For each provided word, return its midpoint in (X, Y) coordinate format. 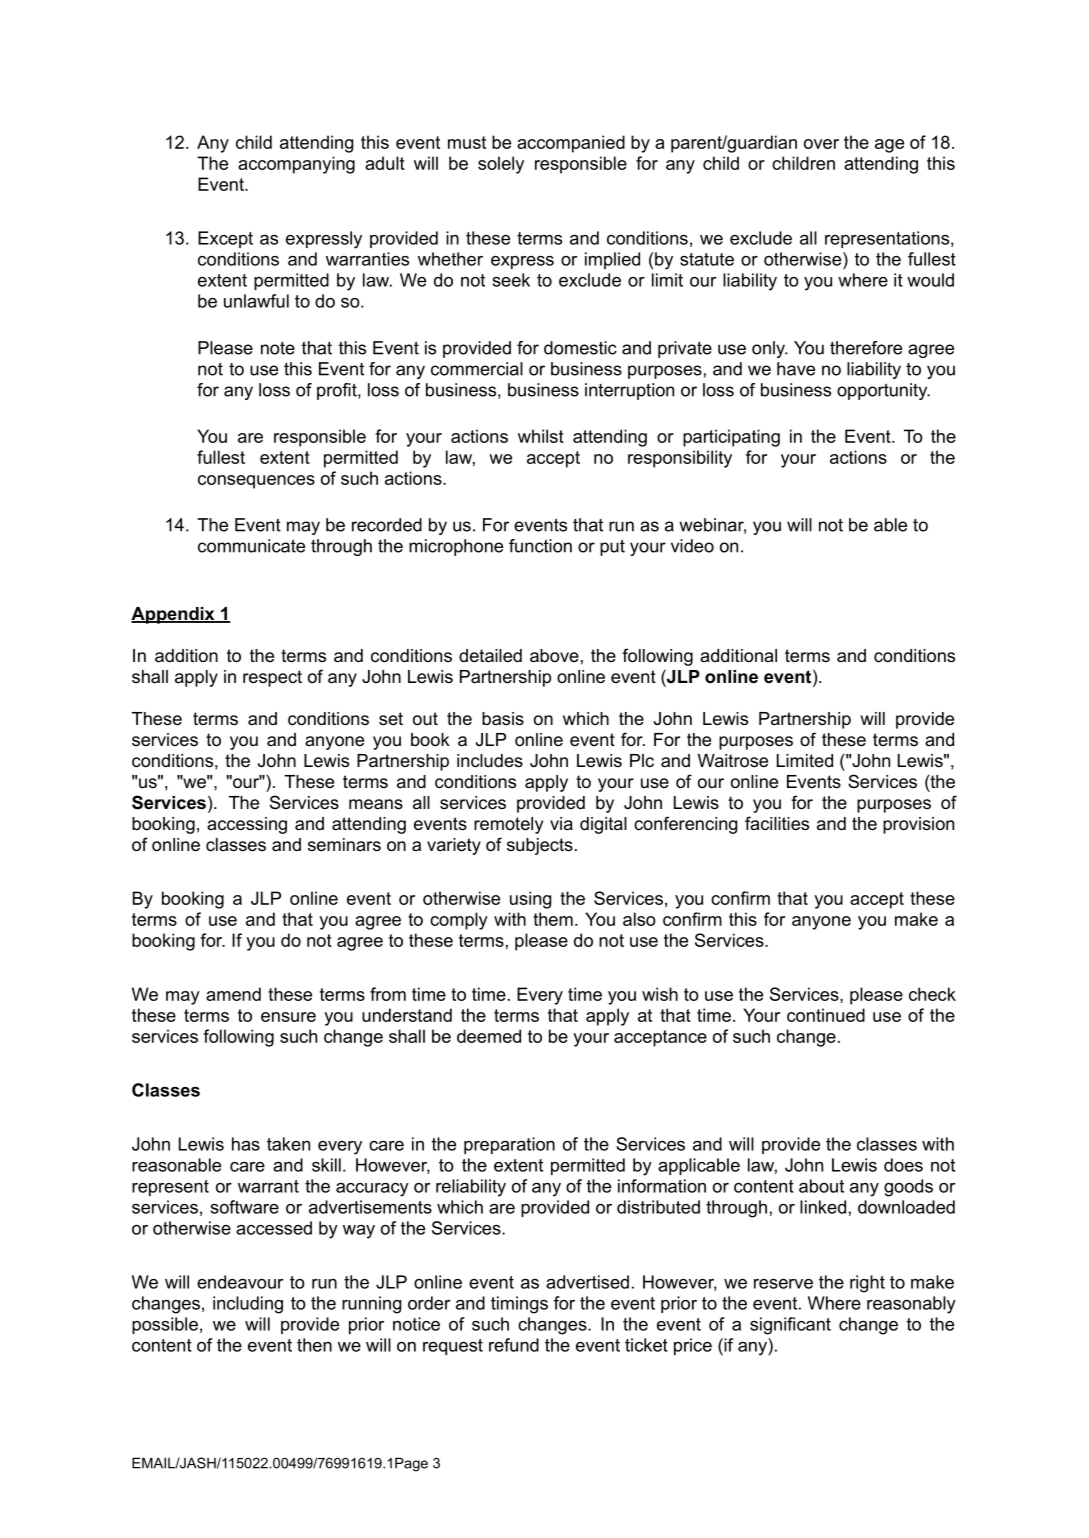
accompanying (296, 165)
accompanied (571, 144)
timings (519, 1305)
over (821, 144)
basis (503, 719)
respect (272, 678)
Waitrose (733, 761)
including (248, 1305)
